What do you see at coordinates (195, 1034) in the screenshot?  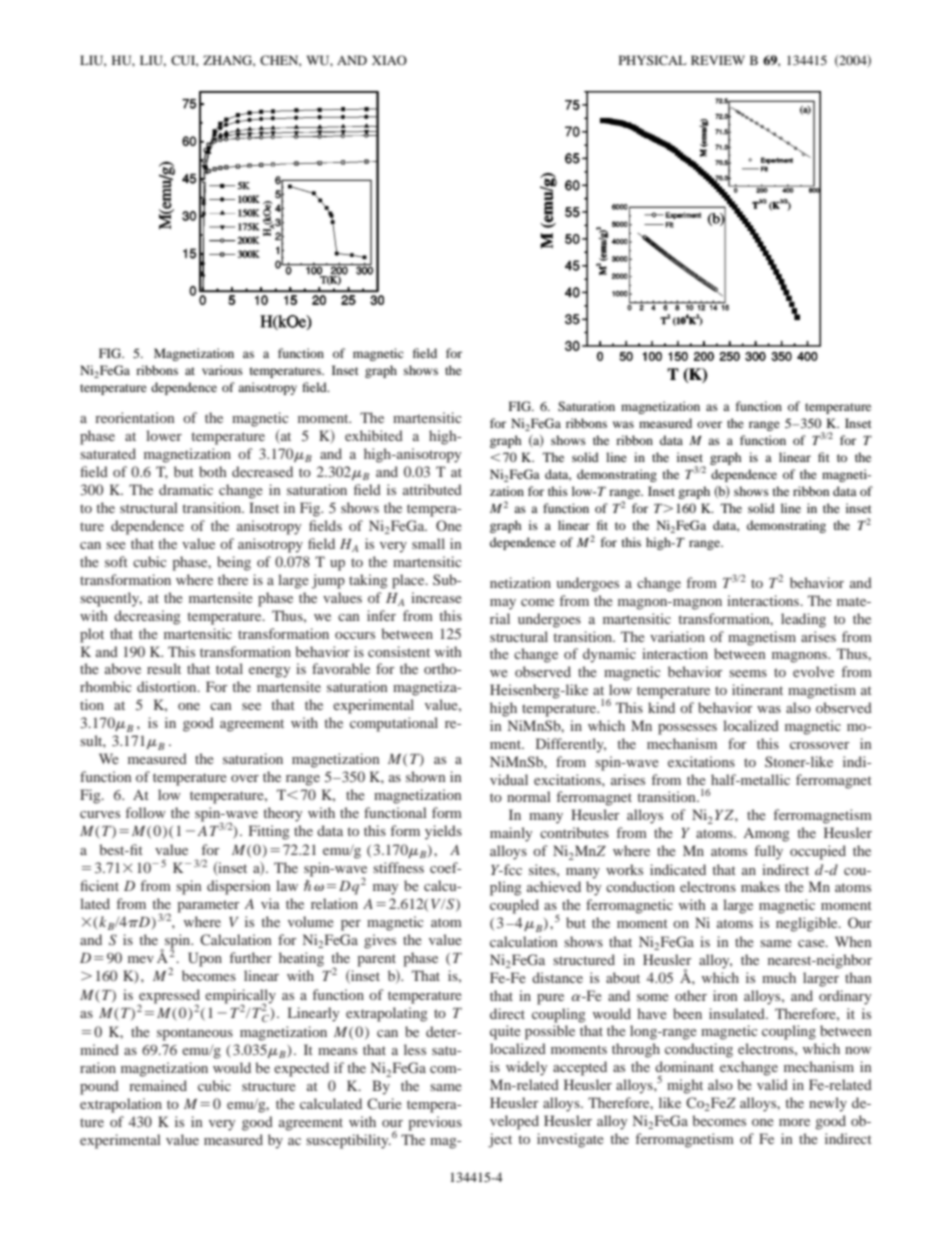 I see `spontaneous` at bounding box center [195, 1034].
